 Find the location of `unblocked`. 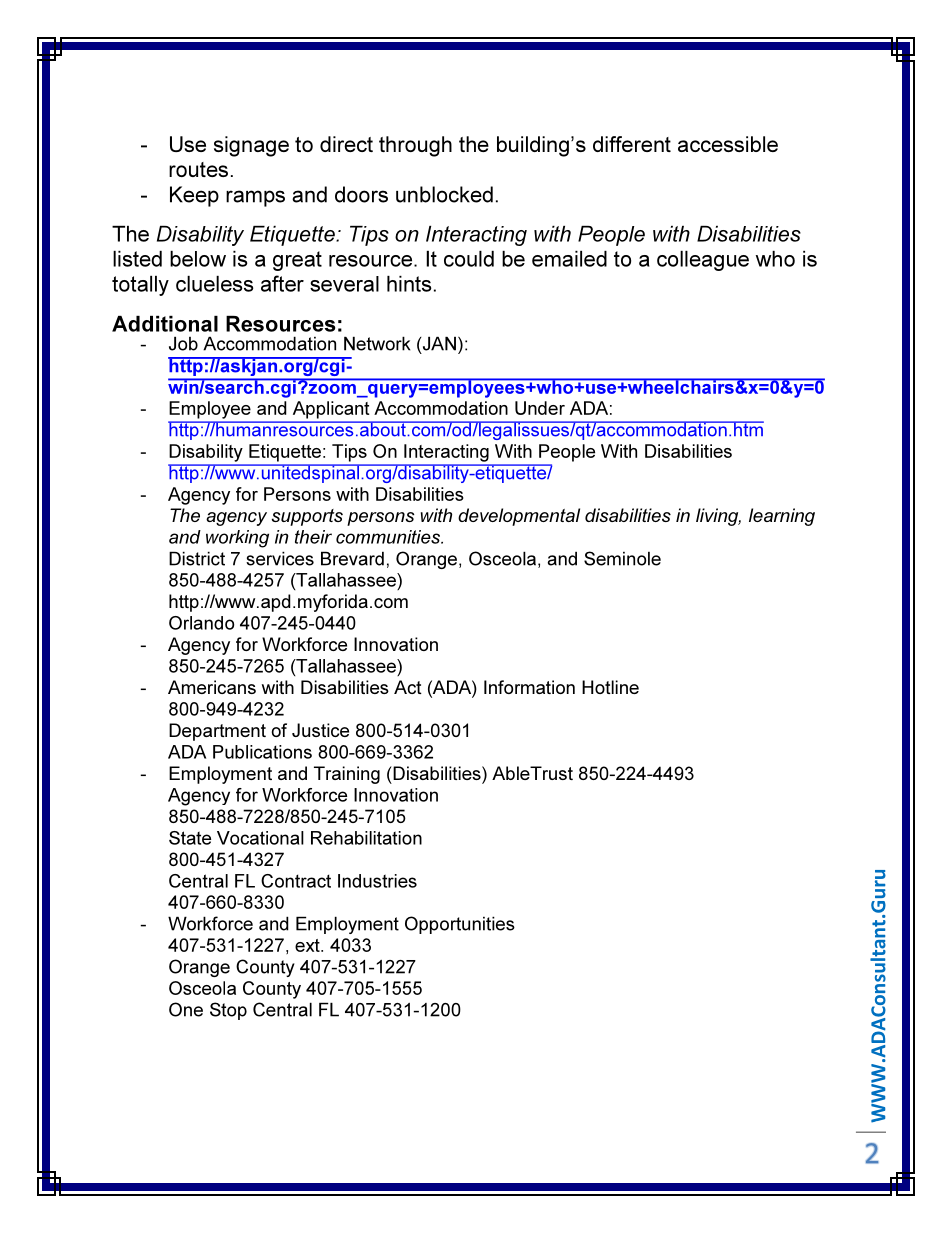

unblocked is located at coordinates (444, 194).
